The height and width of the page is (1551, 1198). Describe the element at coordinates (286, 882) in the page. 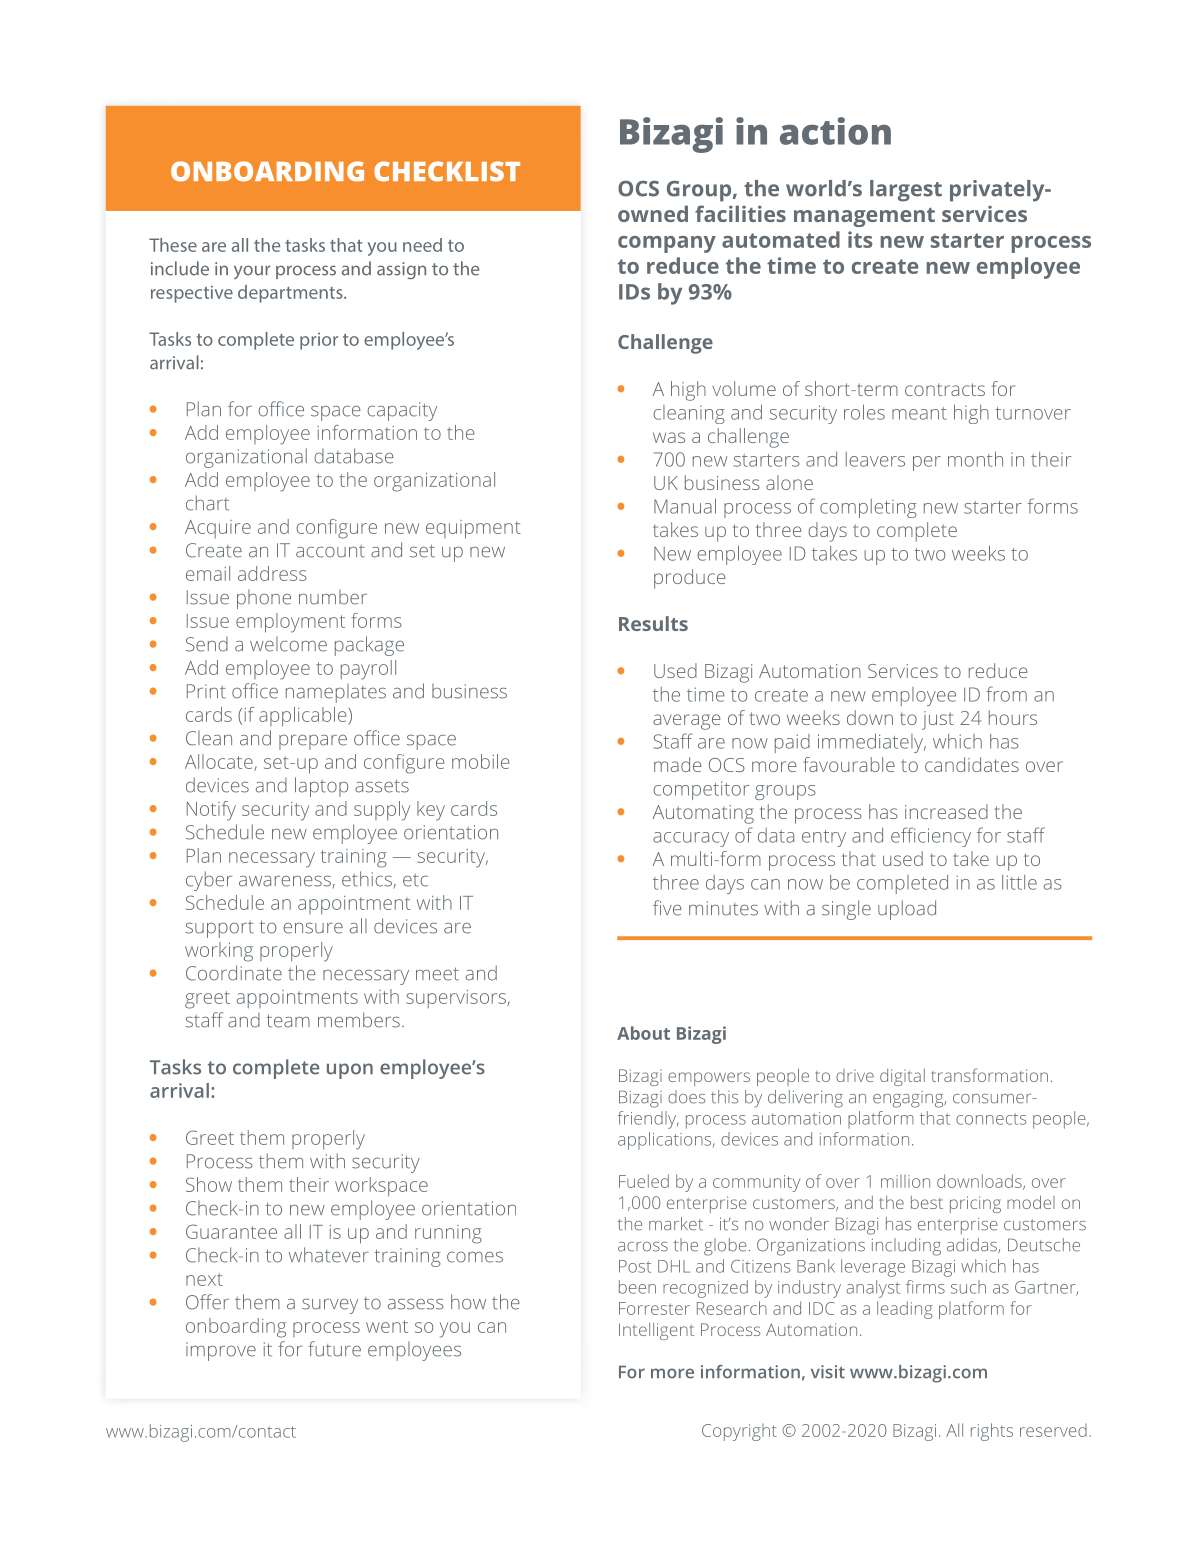

I see `awareness` at that location.
